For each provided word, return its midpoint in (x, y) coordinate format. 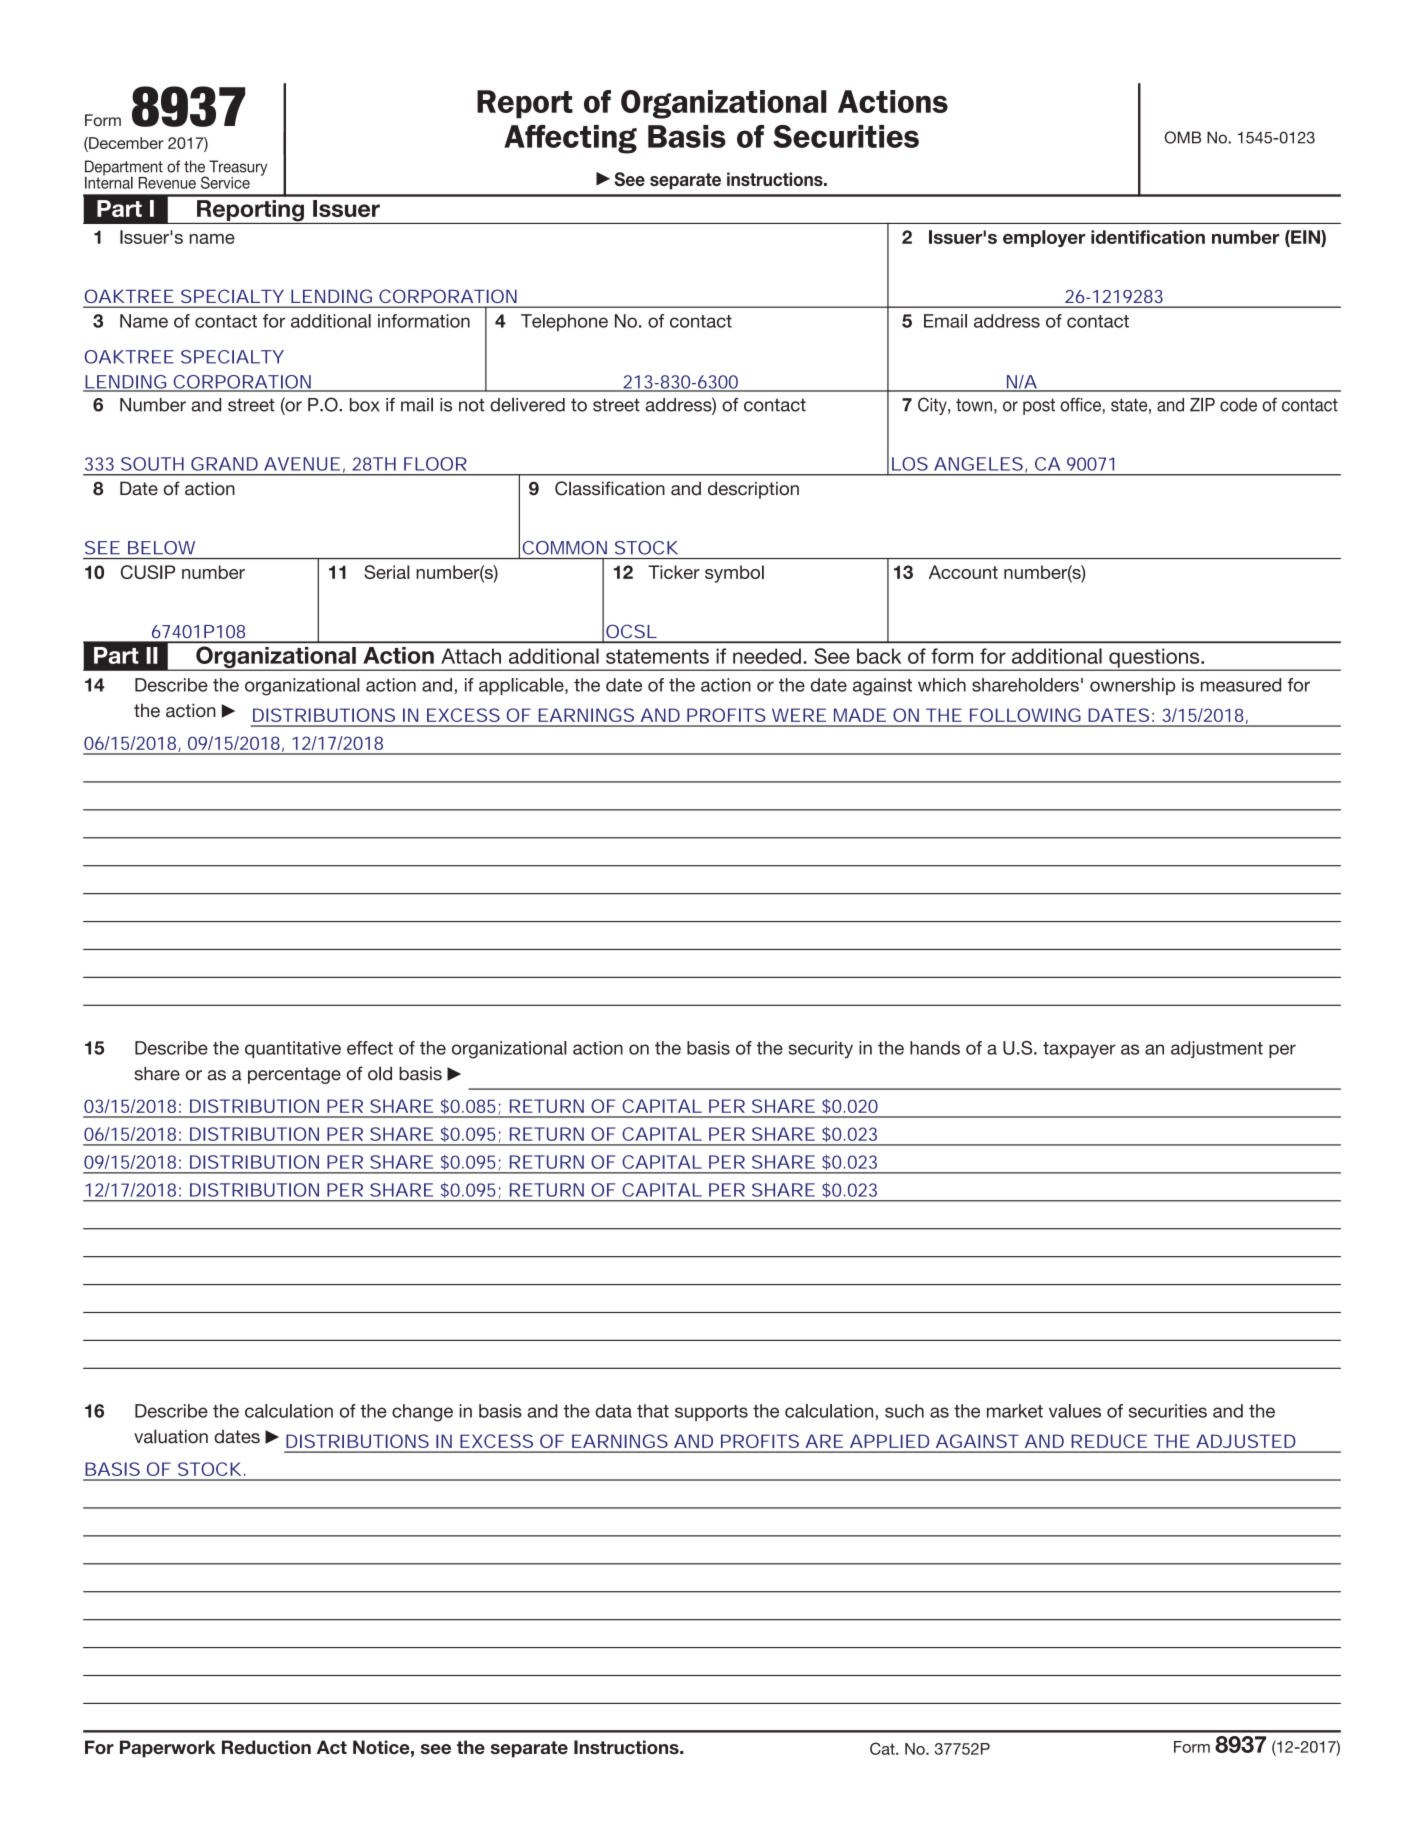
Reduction (266, 1747)
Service (225, 182)
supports (711, 1413)
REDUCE (1109, 1441)
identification (1148, 237)
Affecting (570, 139)
